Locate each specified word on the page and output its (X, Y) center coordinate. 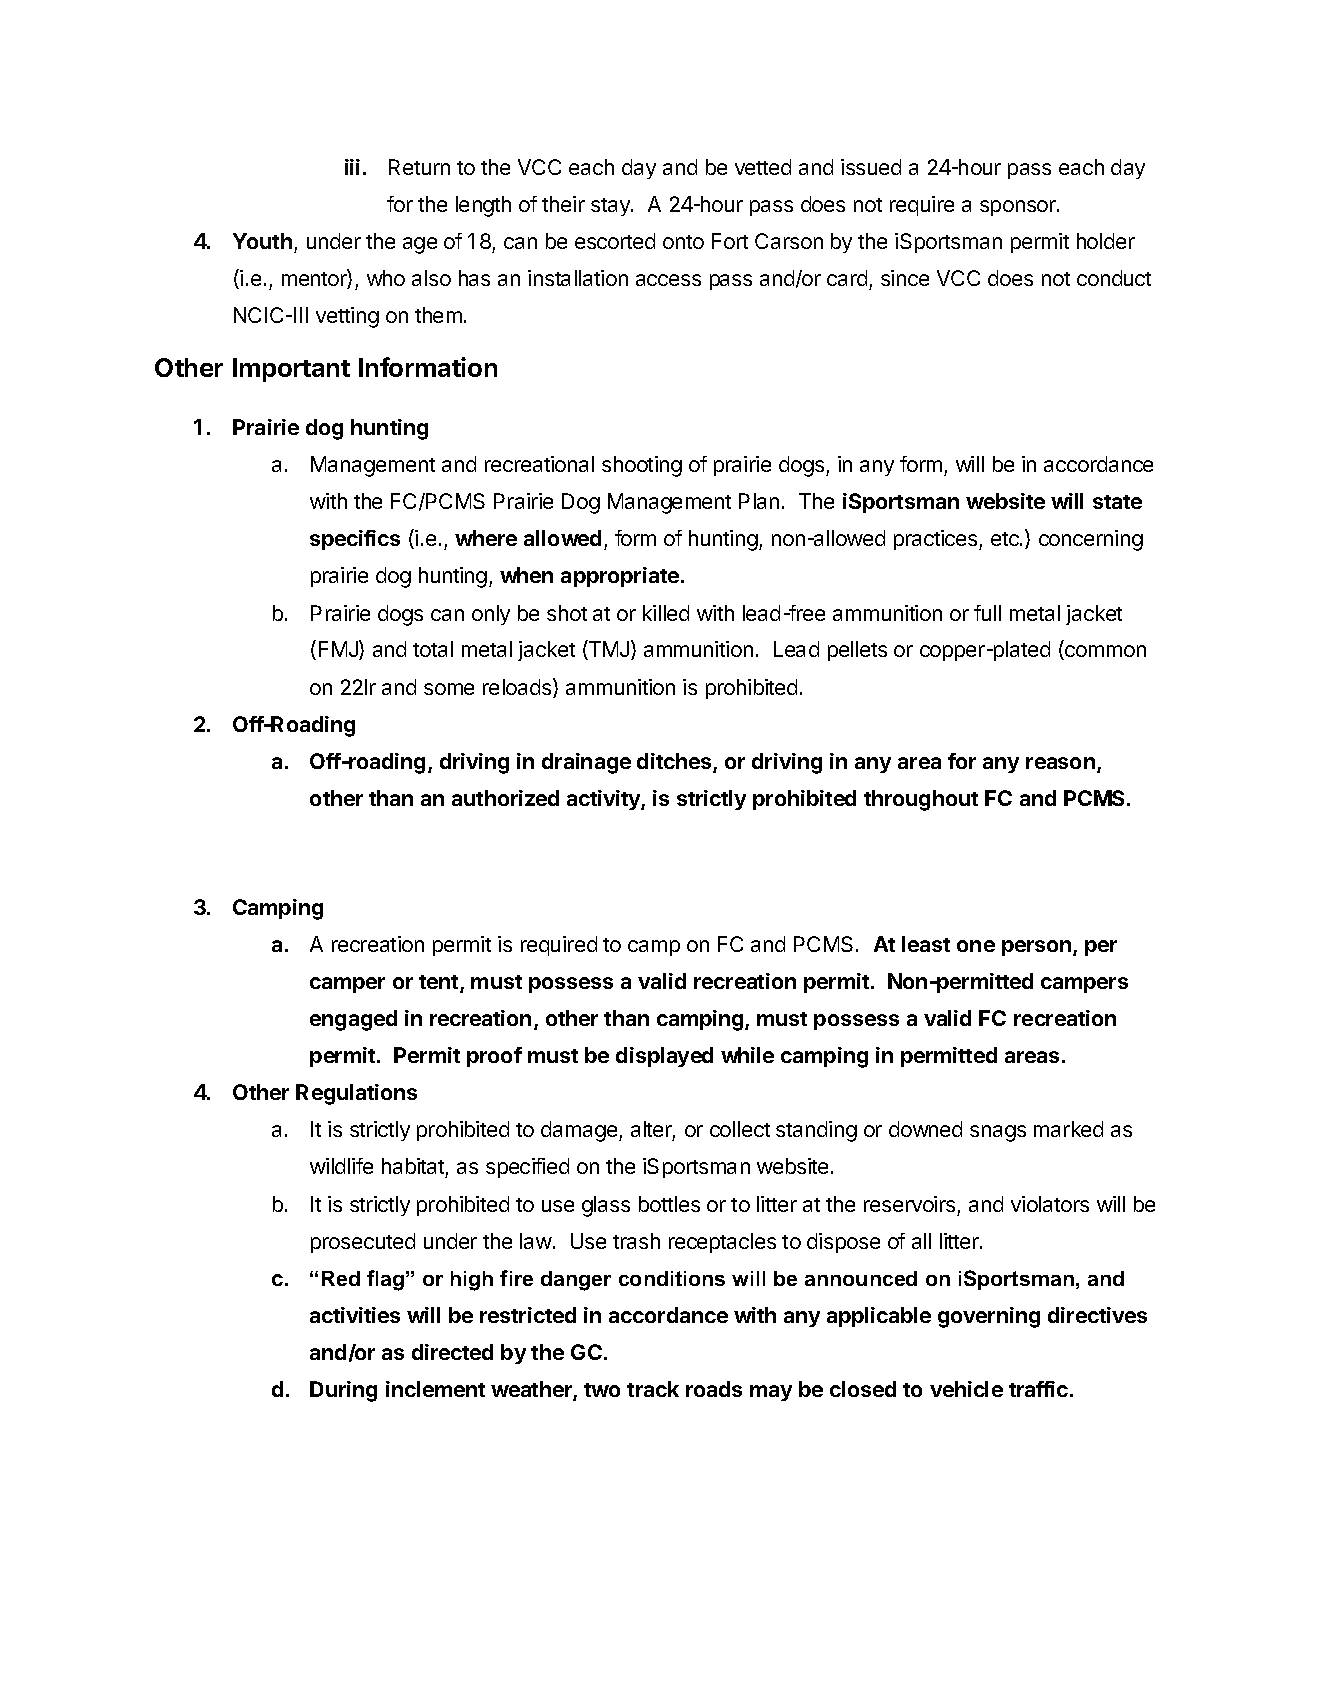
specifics (355, 540)
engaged (353, 1020)
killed (666, 613)
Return (419, 167)
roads (714, 1389)
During (343, 1391)
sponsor (1019, 208)
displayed (664, 1057)
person (1038, 948)
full (987, 613)
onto (683, 242)
